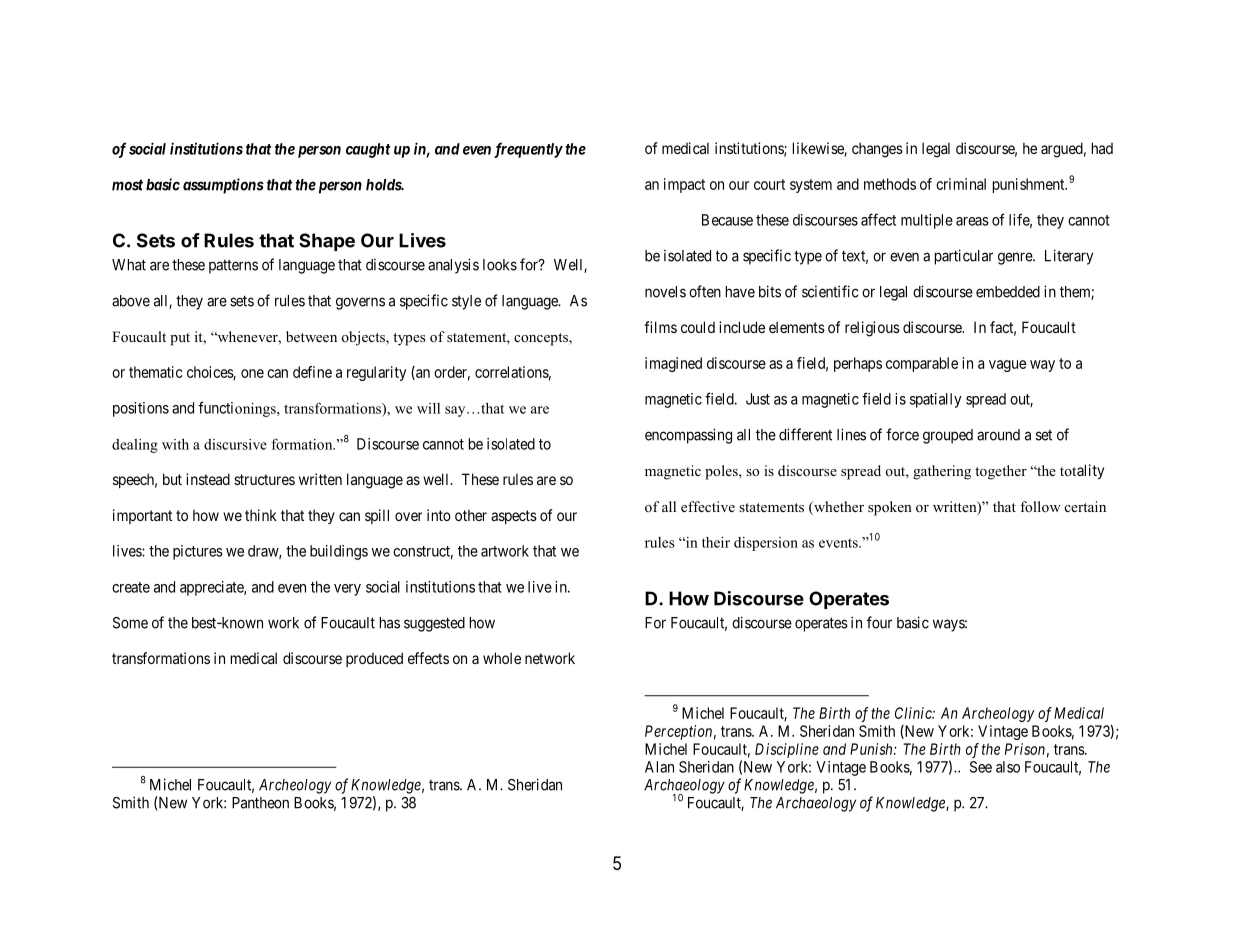 This document has height=952, width=1233. I want to click on films, so click(660, 327).
